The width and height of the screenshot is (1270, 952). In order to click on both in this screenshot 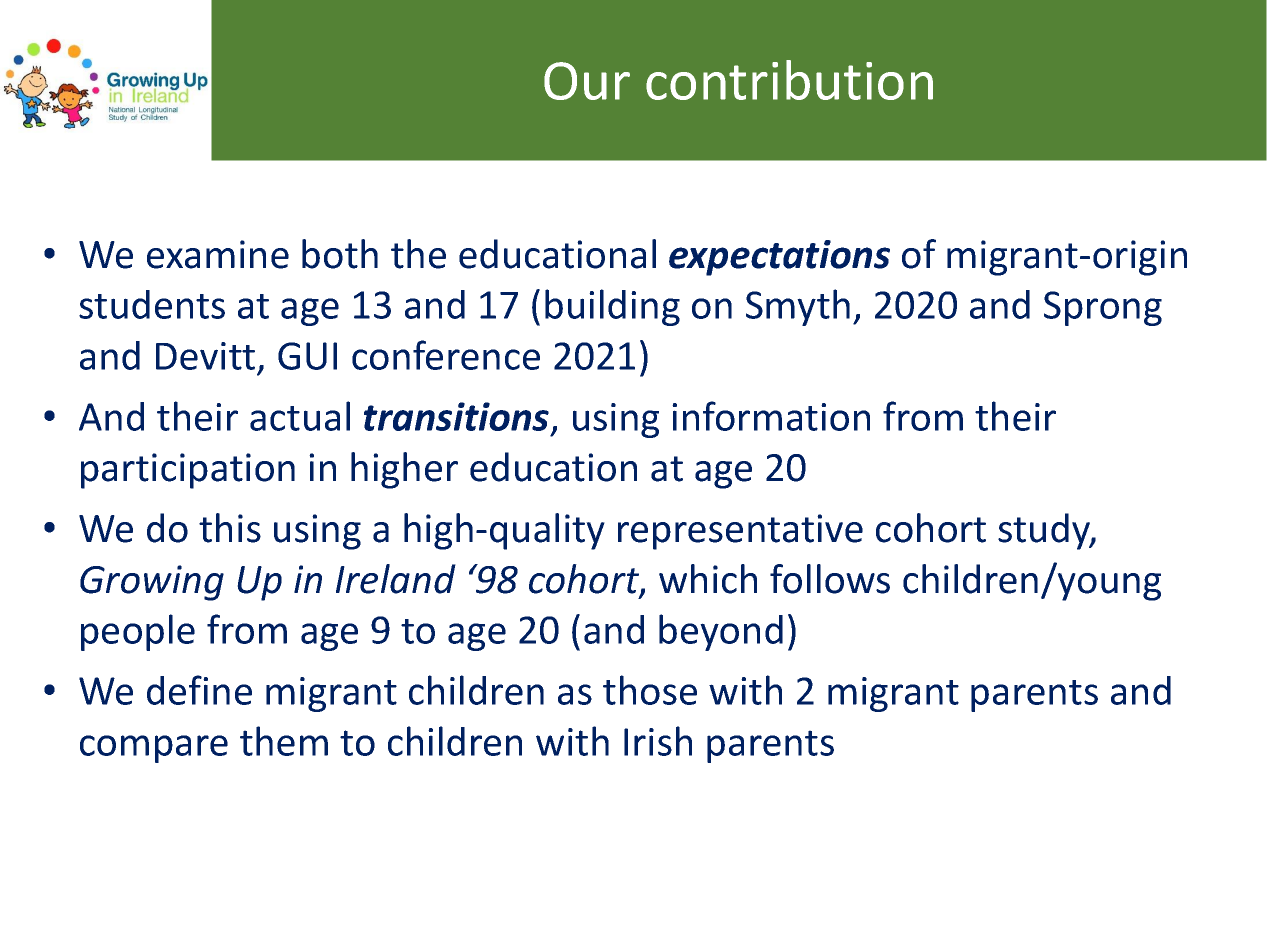, I will do `click(340, 254)`.
